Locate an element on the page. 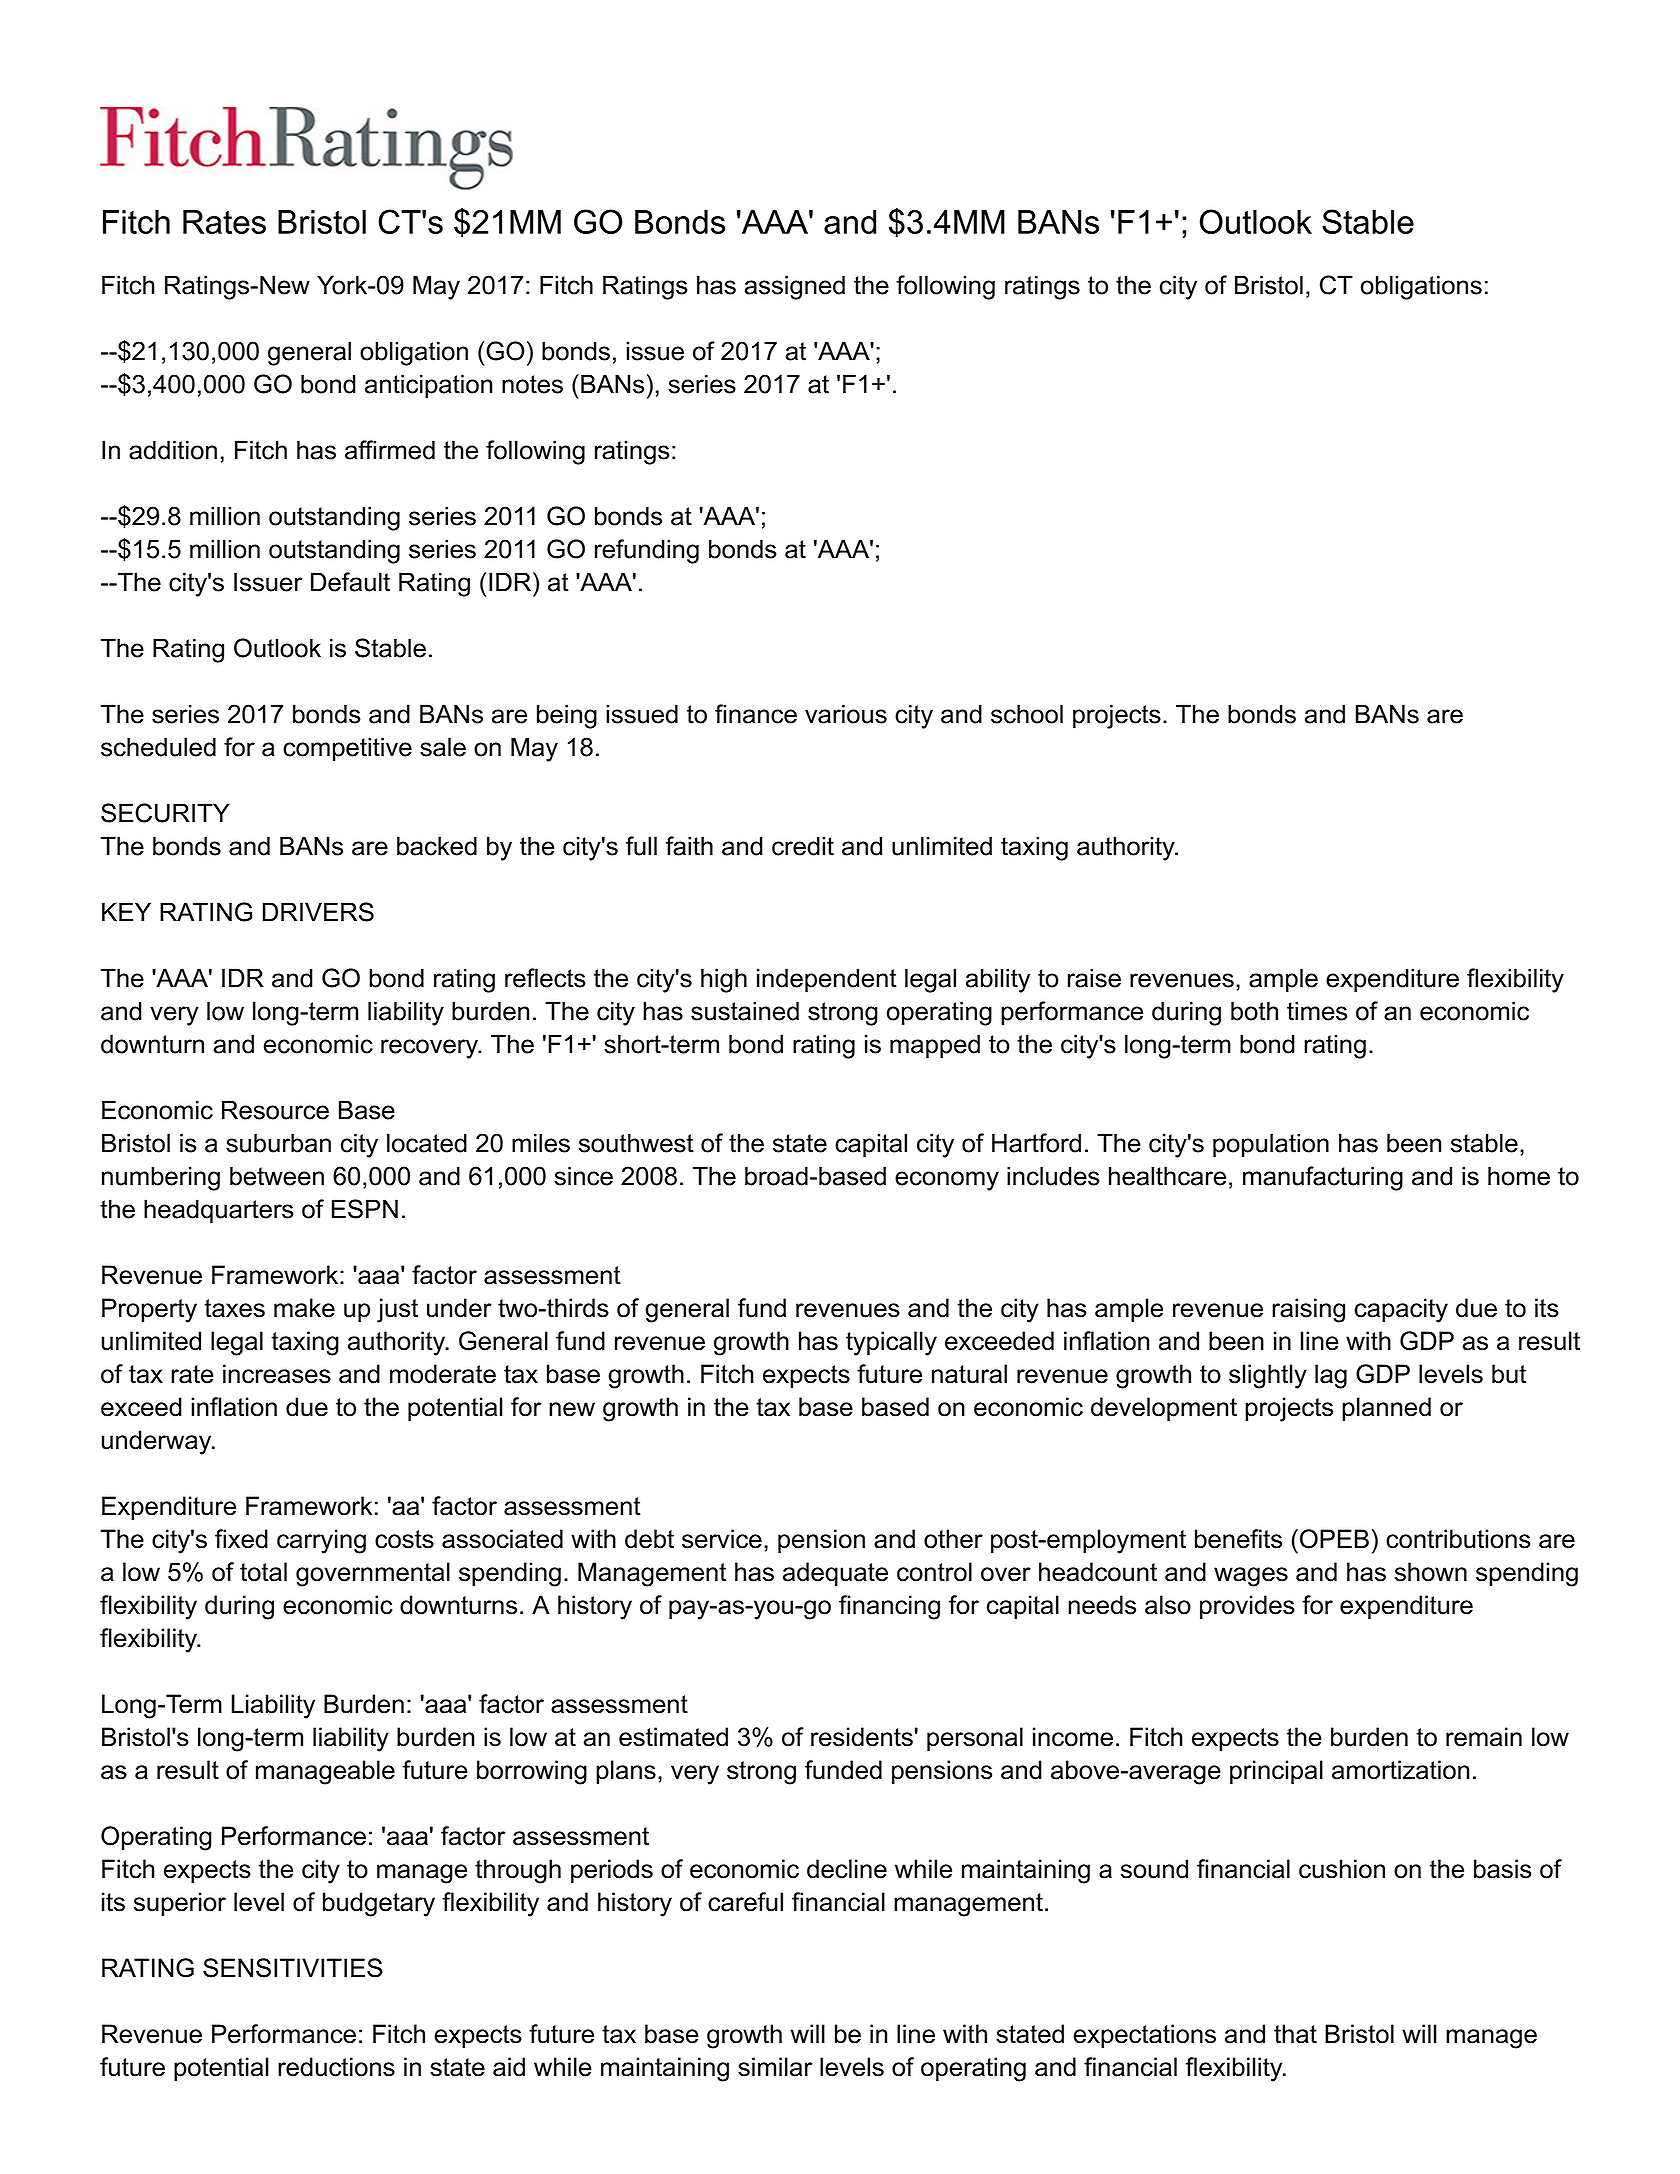 Image resolution: width=1680 pixels, height=2174 pixels. school is located at coordinates (1027, 714).
